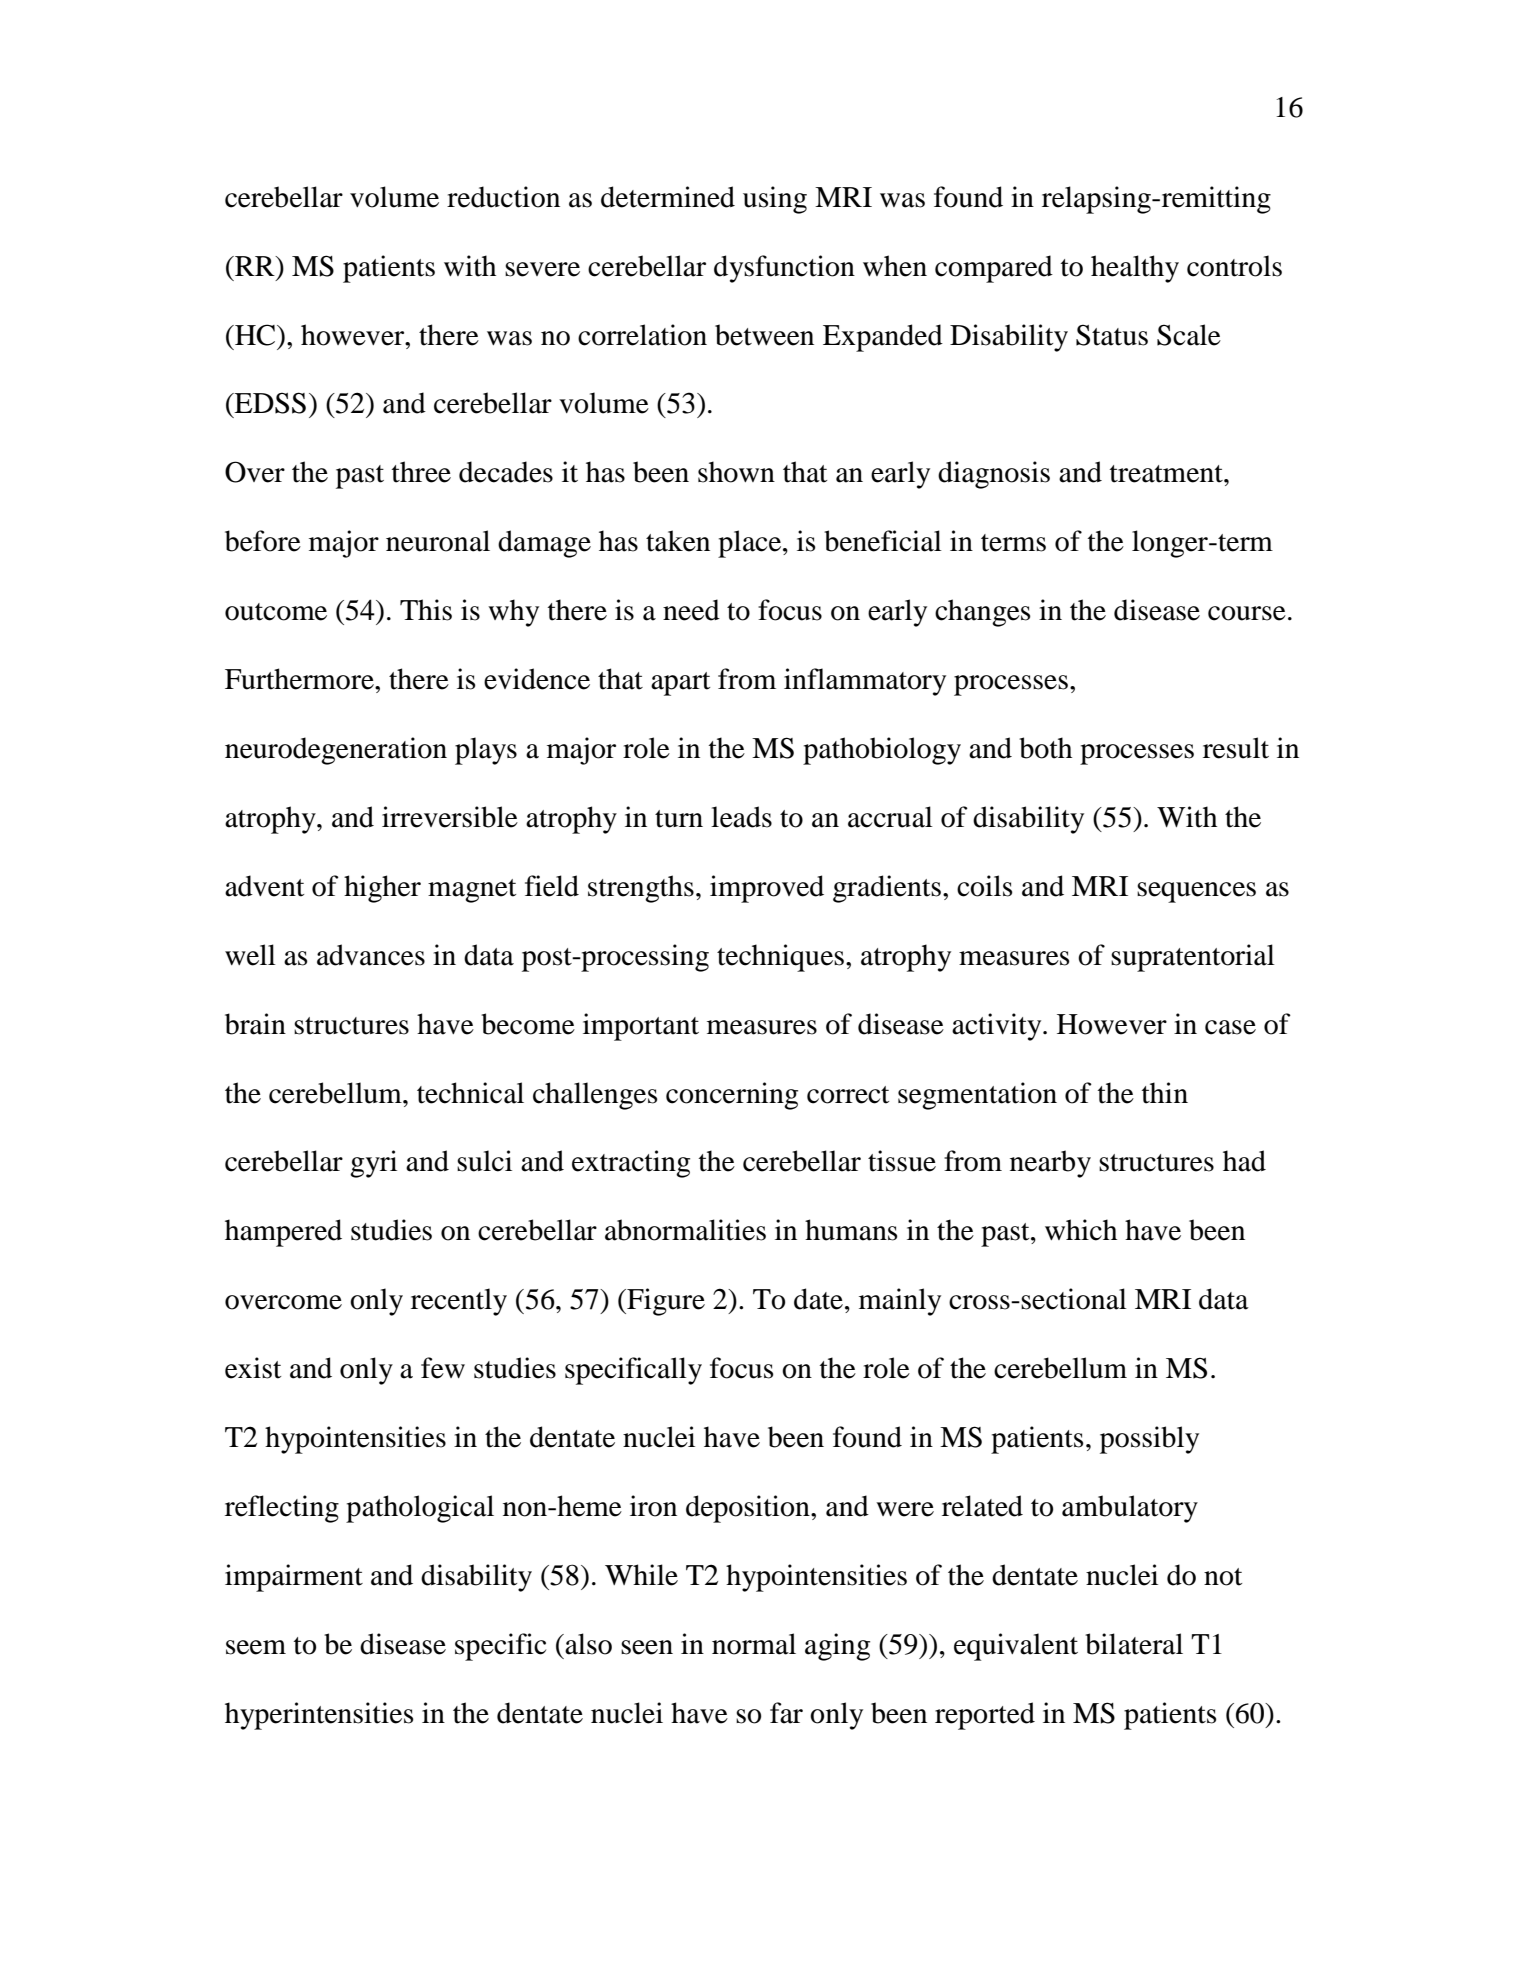 The height and width of the page is (1977, 1528). I want to click on seem, so click(256, 1647).
